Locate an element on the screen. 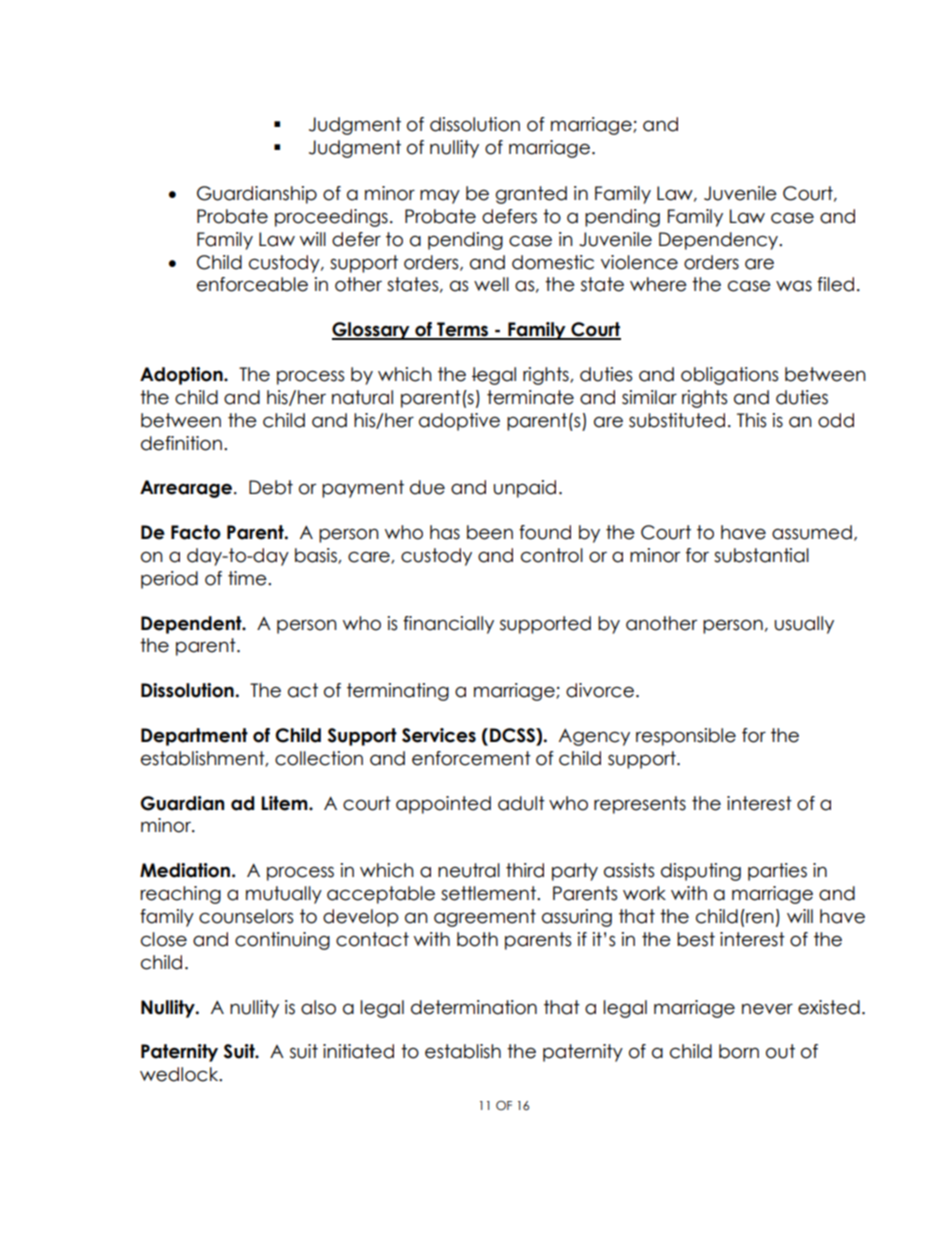 Image resolution: width=952 pixels, height=1233 pixels. proceedings is located at coordinates (331, 218).
